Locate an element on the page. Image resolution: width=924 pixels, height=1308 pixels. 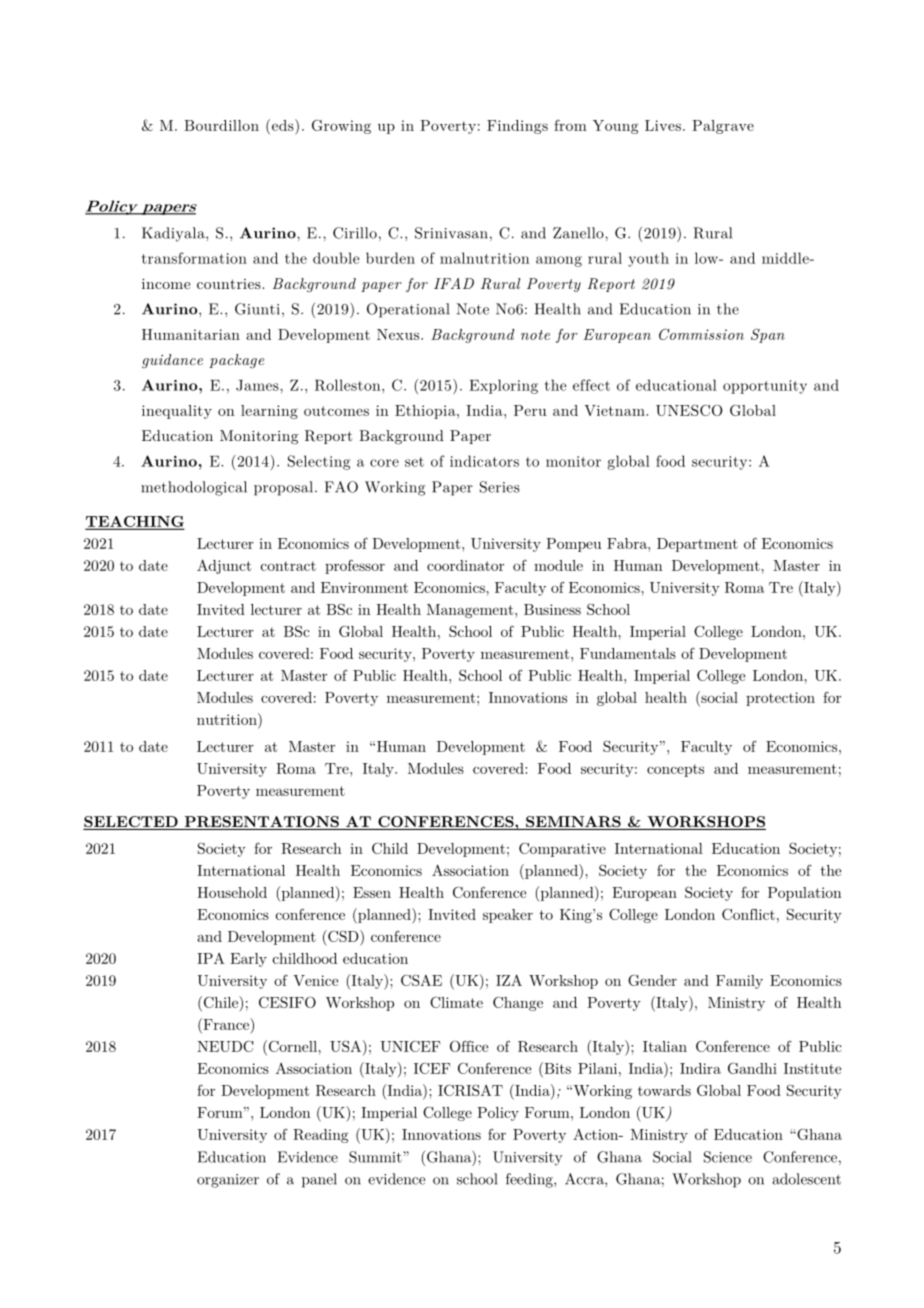
Series is located at coordinates (500, 487).
